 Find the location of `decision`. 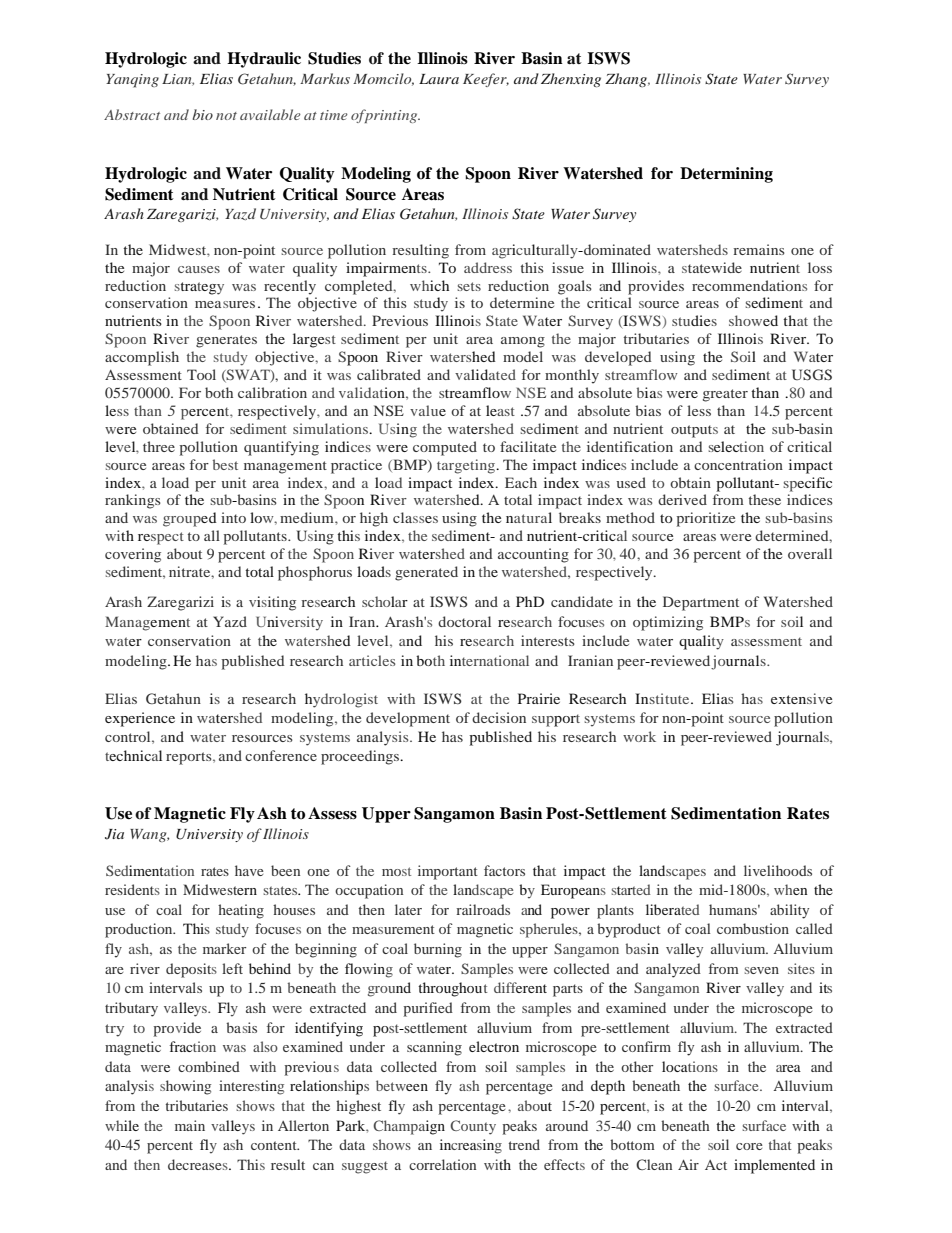

decision is located at coordinates (499, 717).
